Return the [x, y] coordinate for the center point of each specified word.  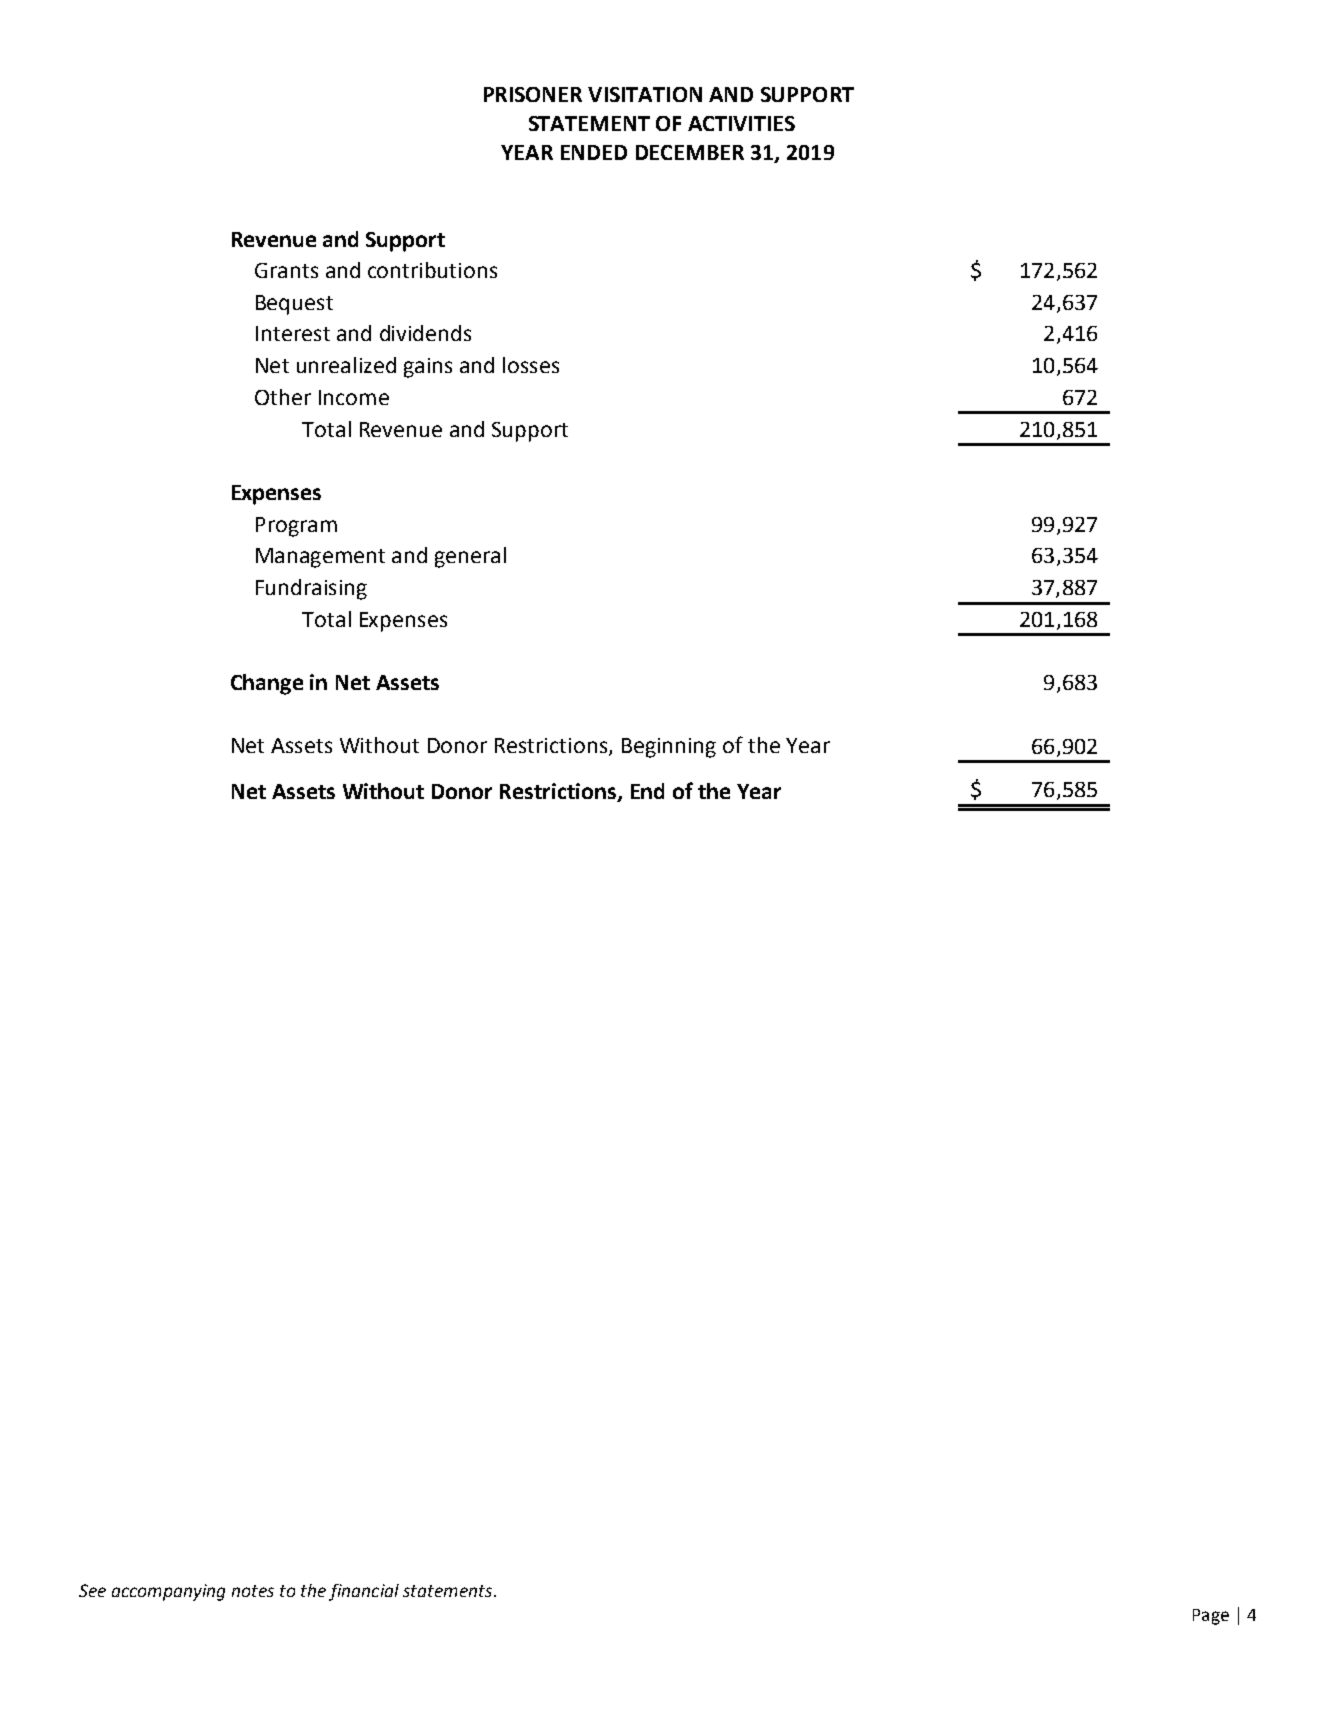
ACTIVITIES [741, 123]
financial [364, 1592]
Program [296, 527]
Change [267, 684]
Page [1211, 1617]
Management [320, 558]
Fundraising [311, 589]
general [470, 557]
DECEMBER [690, 152]
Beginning [669, 748]
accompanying [168, 1592]
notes [253, 1591]
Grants [286, 270]
